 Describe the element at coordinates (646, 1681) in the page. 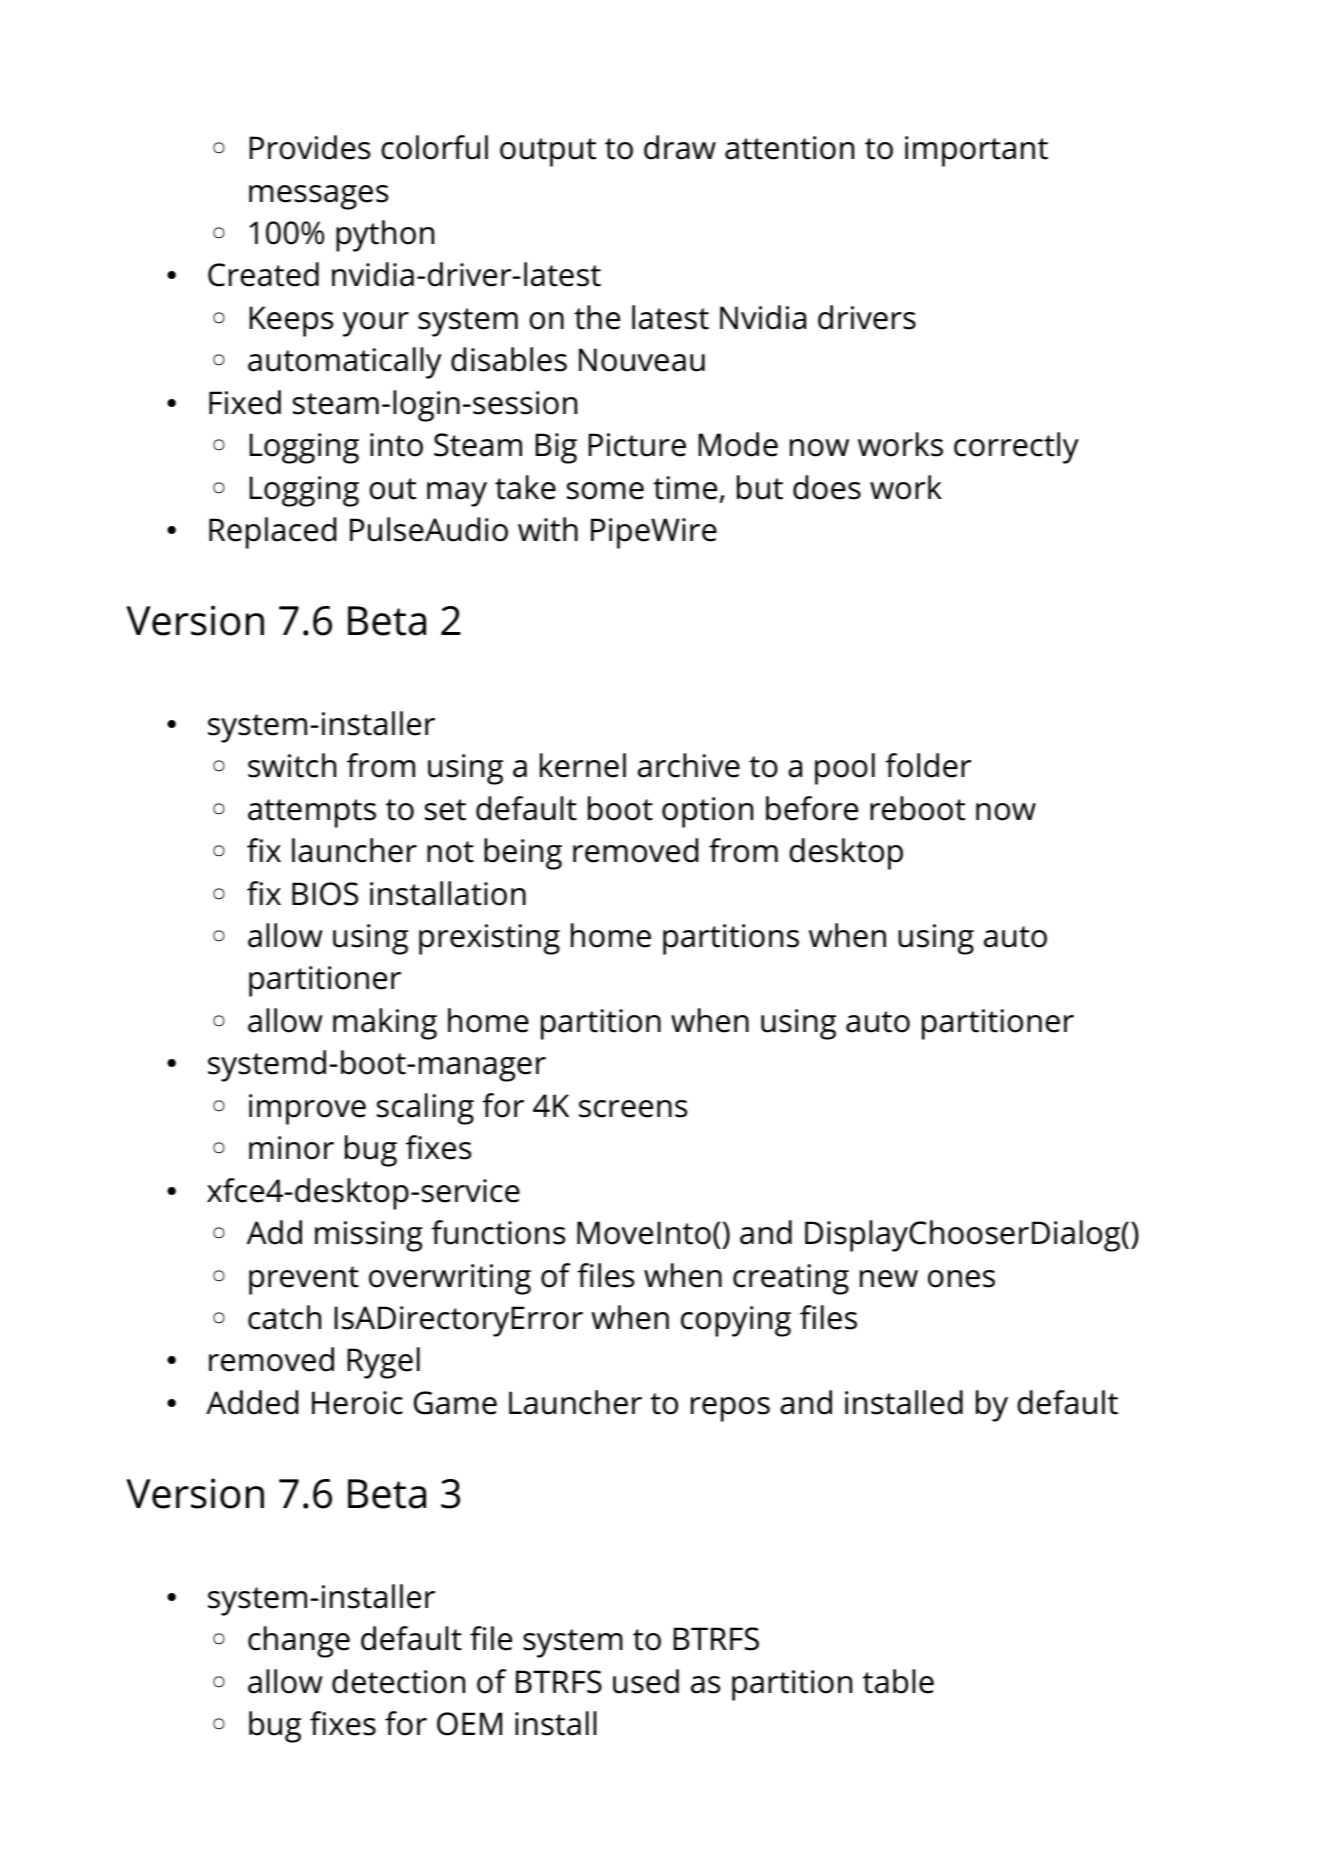

I see `used` at that location.
